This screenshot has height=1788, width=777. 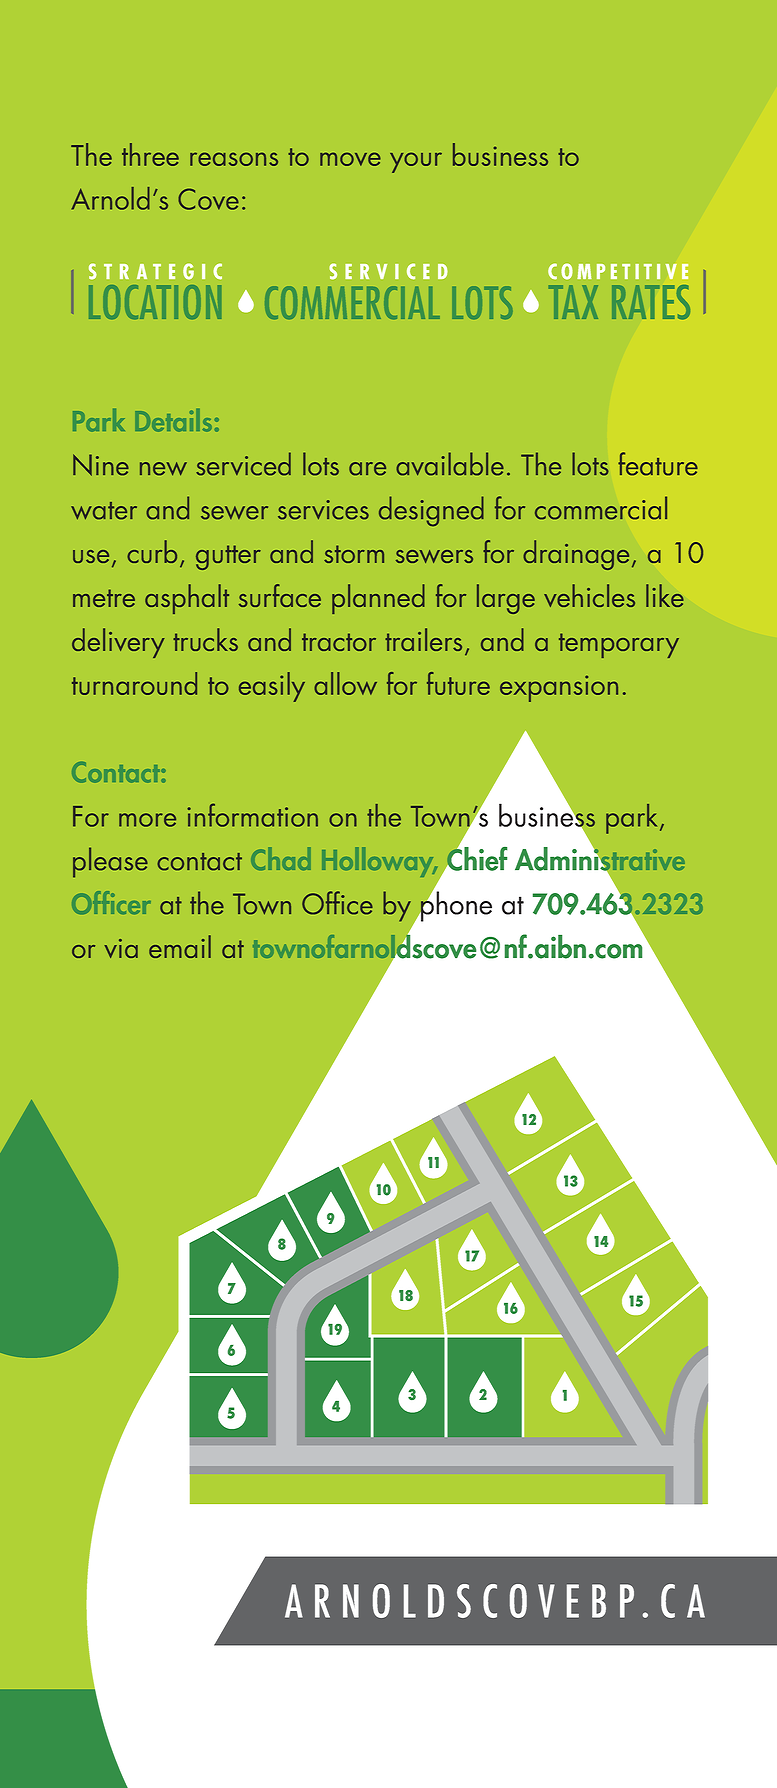 What do you see at coordinates (173, 420) in the screenshot?
I see `Details` at bounding box center [173, 420].
